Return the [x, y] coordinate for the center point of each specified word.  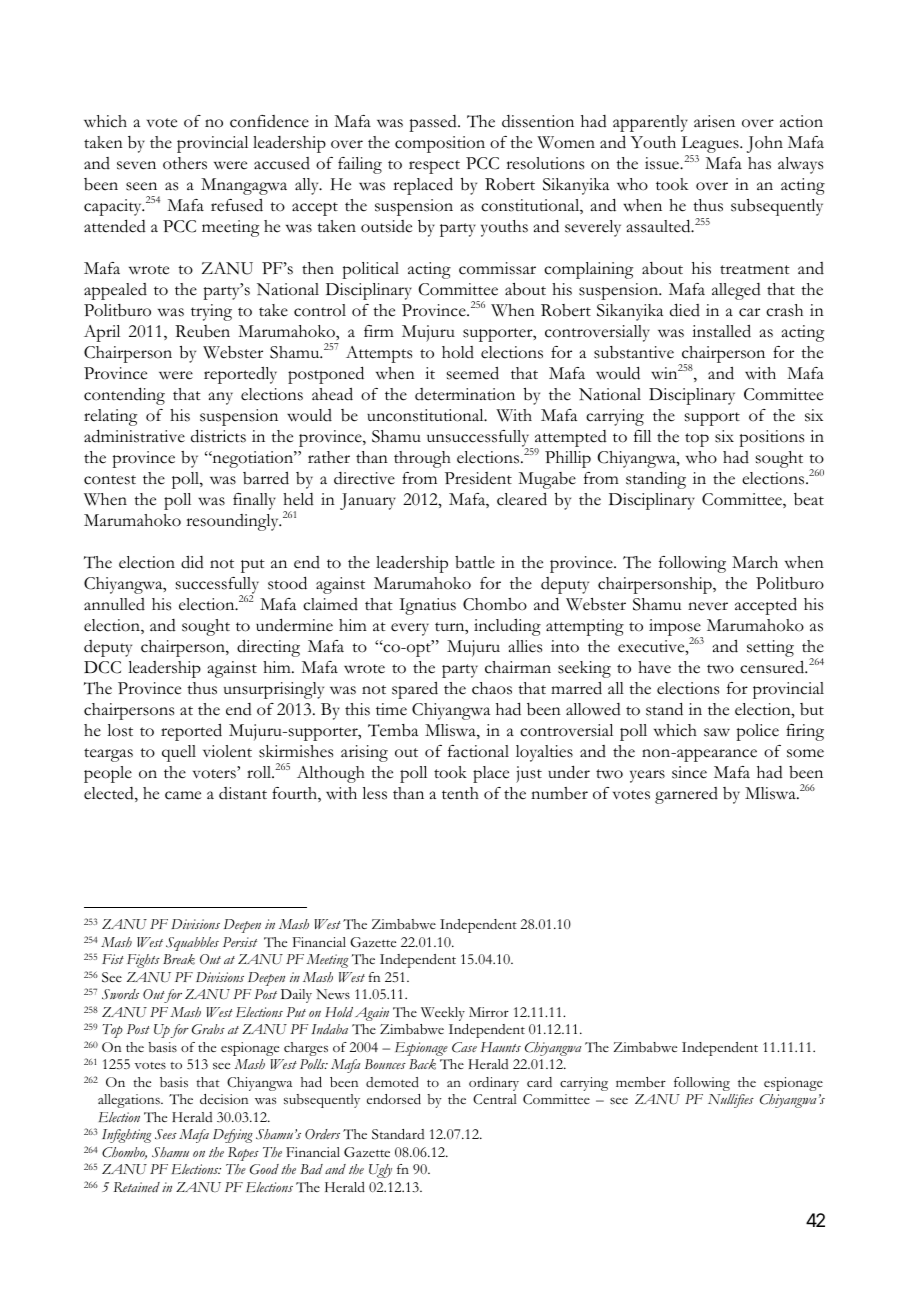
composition [440, 144]
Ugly [380, 1171]
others [185, 163]
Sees [166, 1134]
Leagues [711, 146]
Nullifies [731, 1101]
